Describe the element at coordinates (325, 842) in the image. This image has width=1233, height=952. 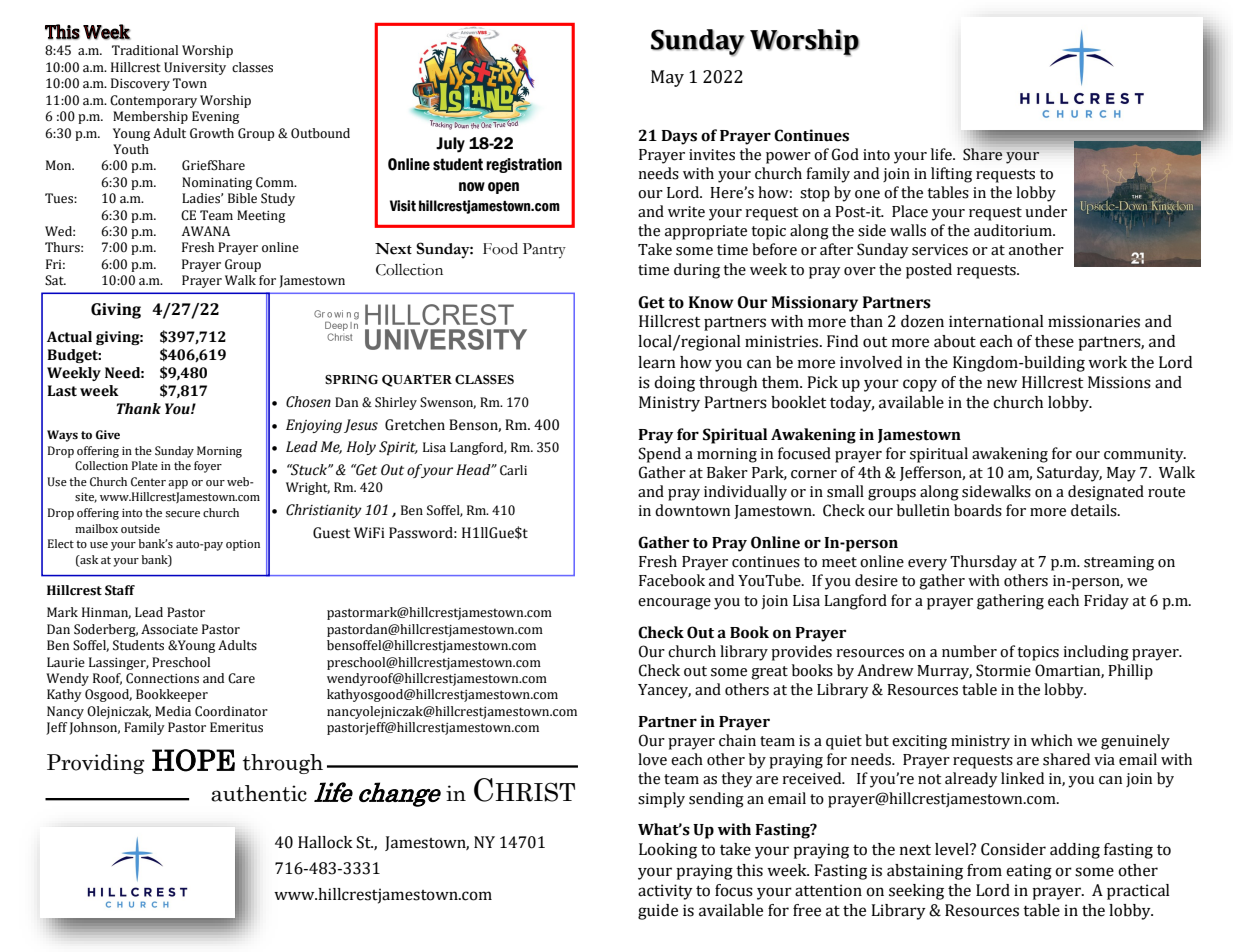
I see `Hallock` at that location.
